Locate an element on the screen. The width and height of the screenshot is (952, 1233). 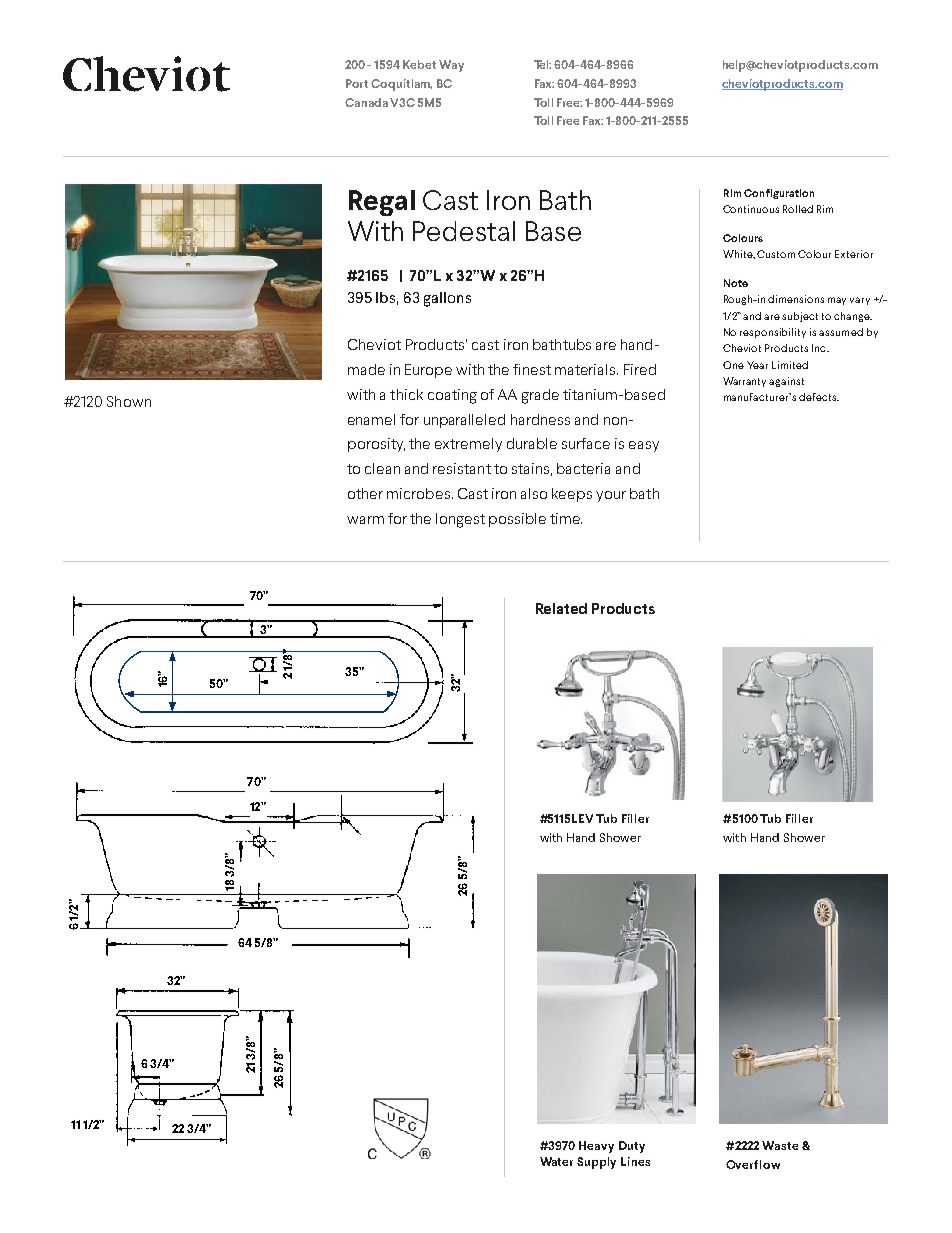
your is located at coordinates (611, 496).
